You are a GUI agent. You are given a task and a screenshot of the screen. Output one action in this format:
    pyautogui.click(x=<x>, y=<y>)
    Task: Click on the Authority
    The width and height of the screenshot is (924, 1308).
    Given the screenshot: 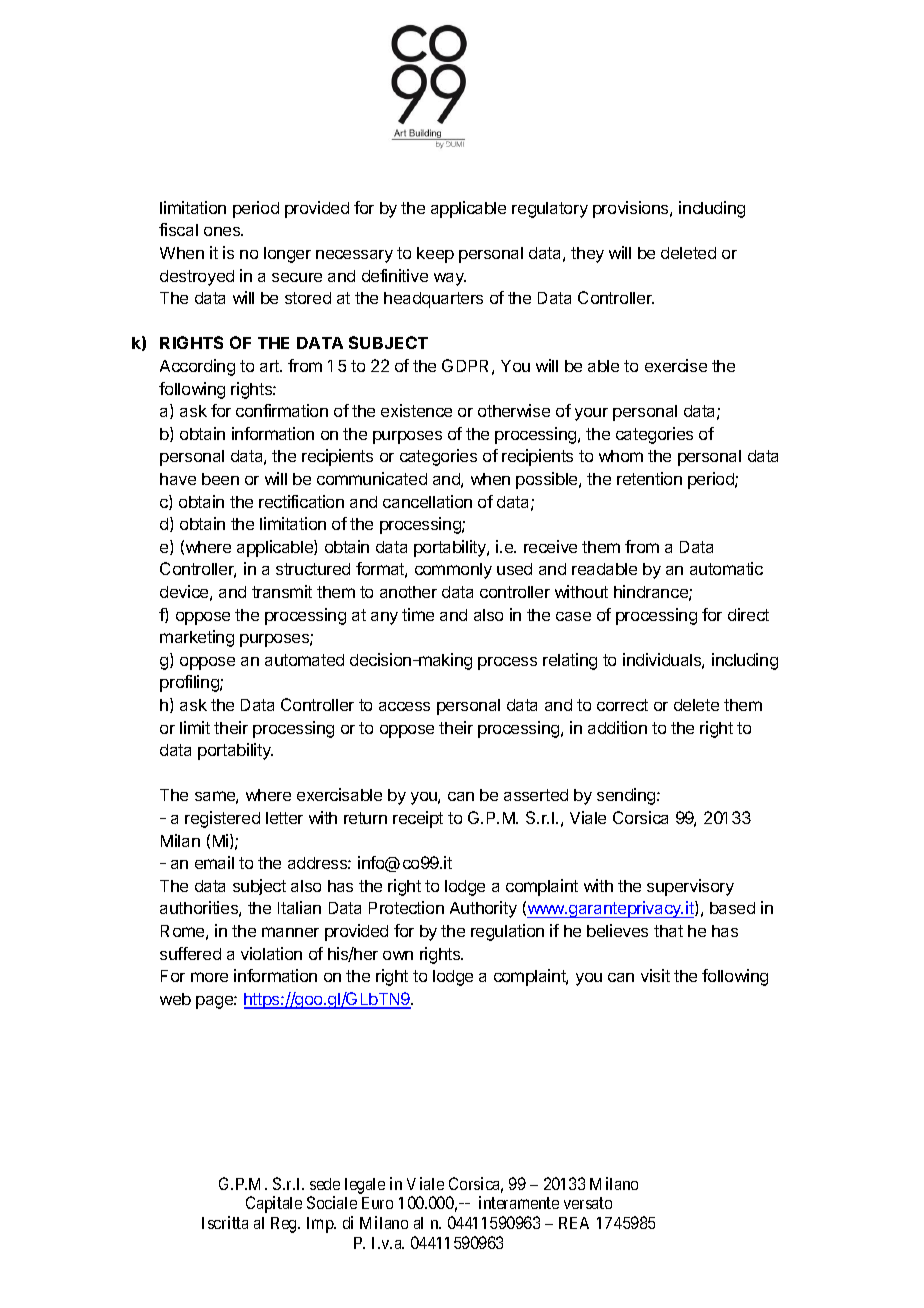 What is the action you would take?
    pyautogui.click(x=483, y=909)
